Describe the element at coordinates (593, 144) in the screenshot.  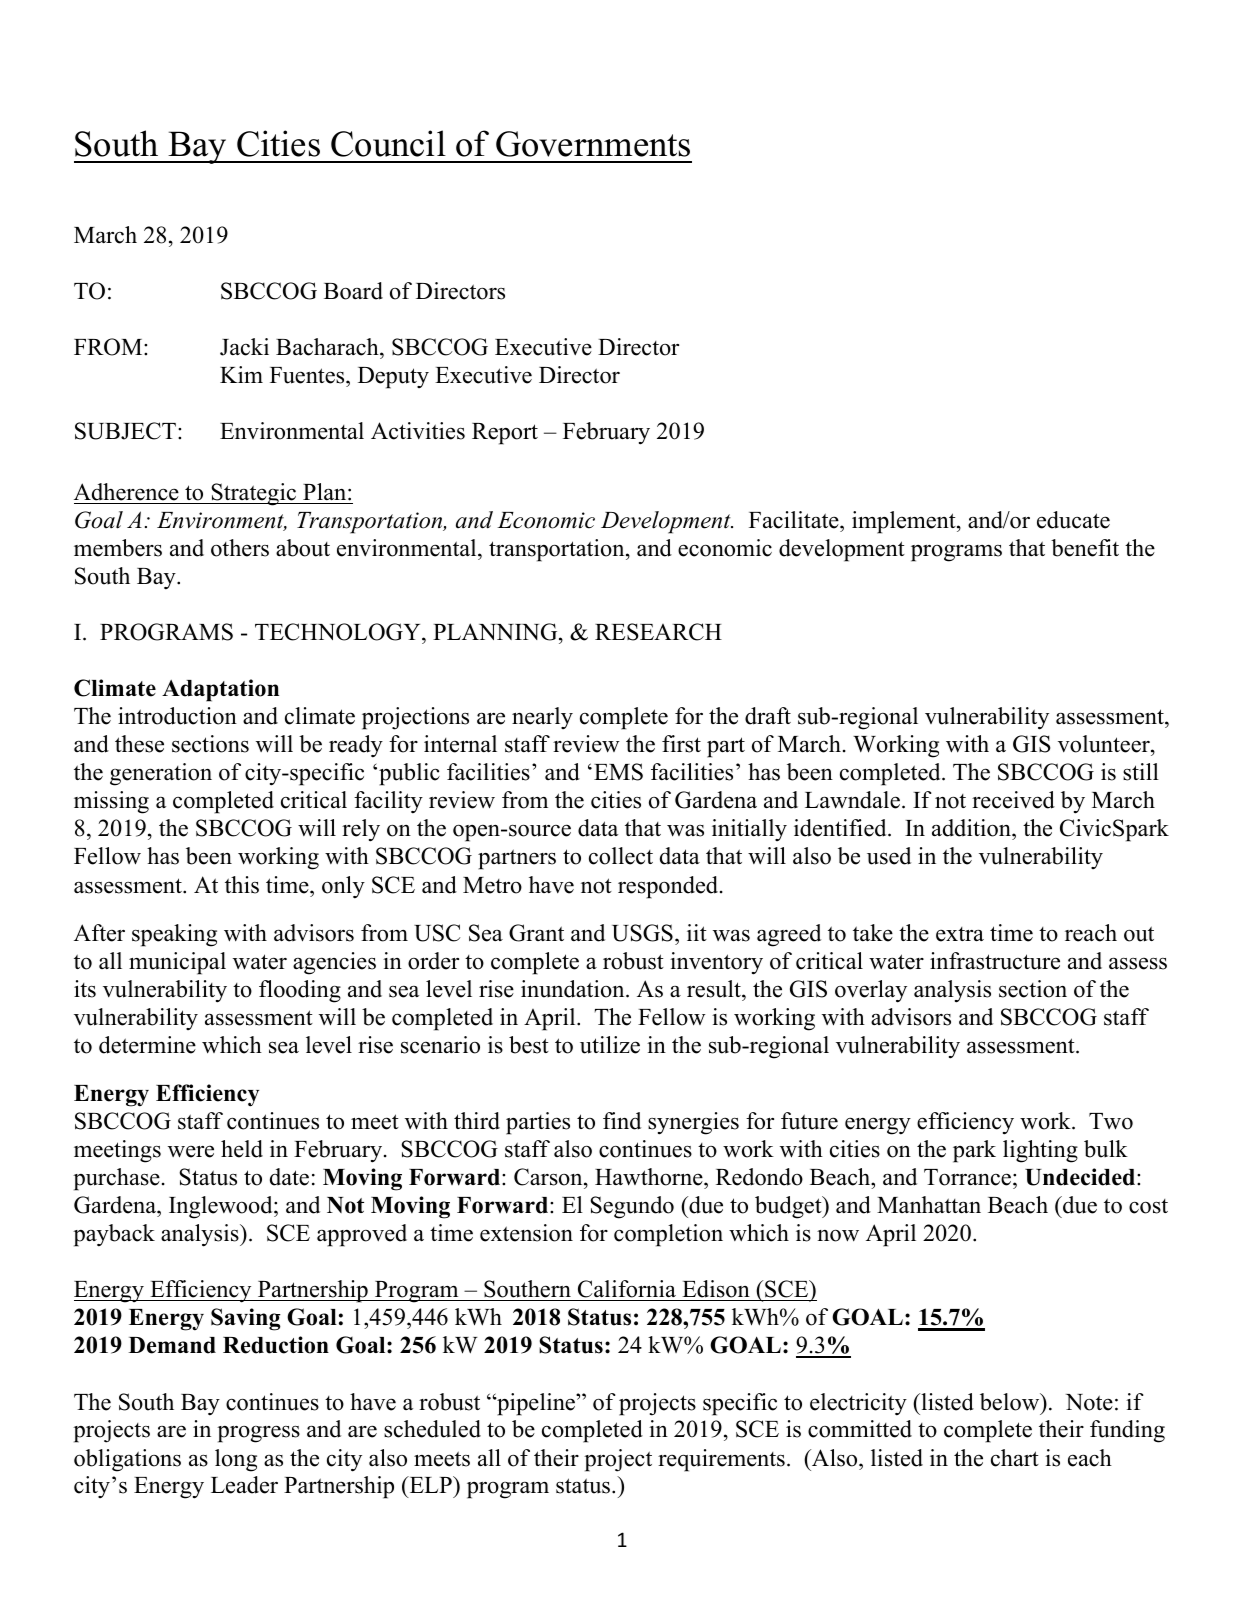
I see `Governments` at that location.
